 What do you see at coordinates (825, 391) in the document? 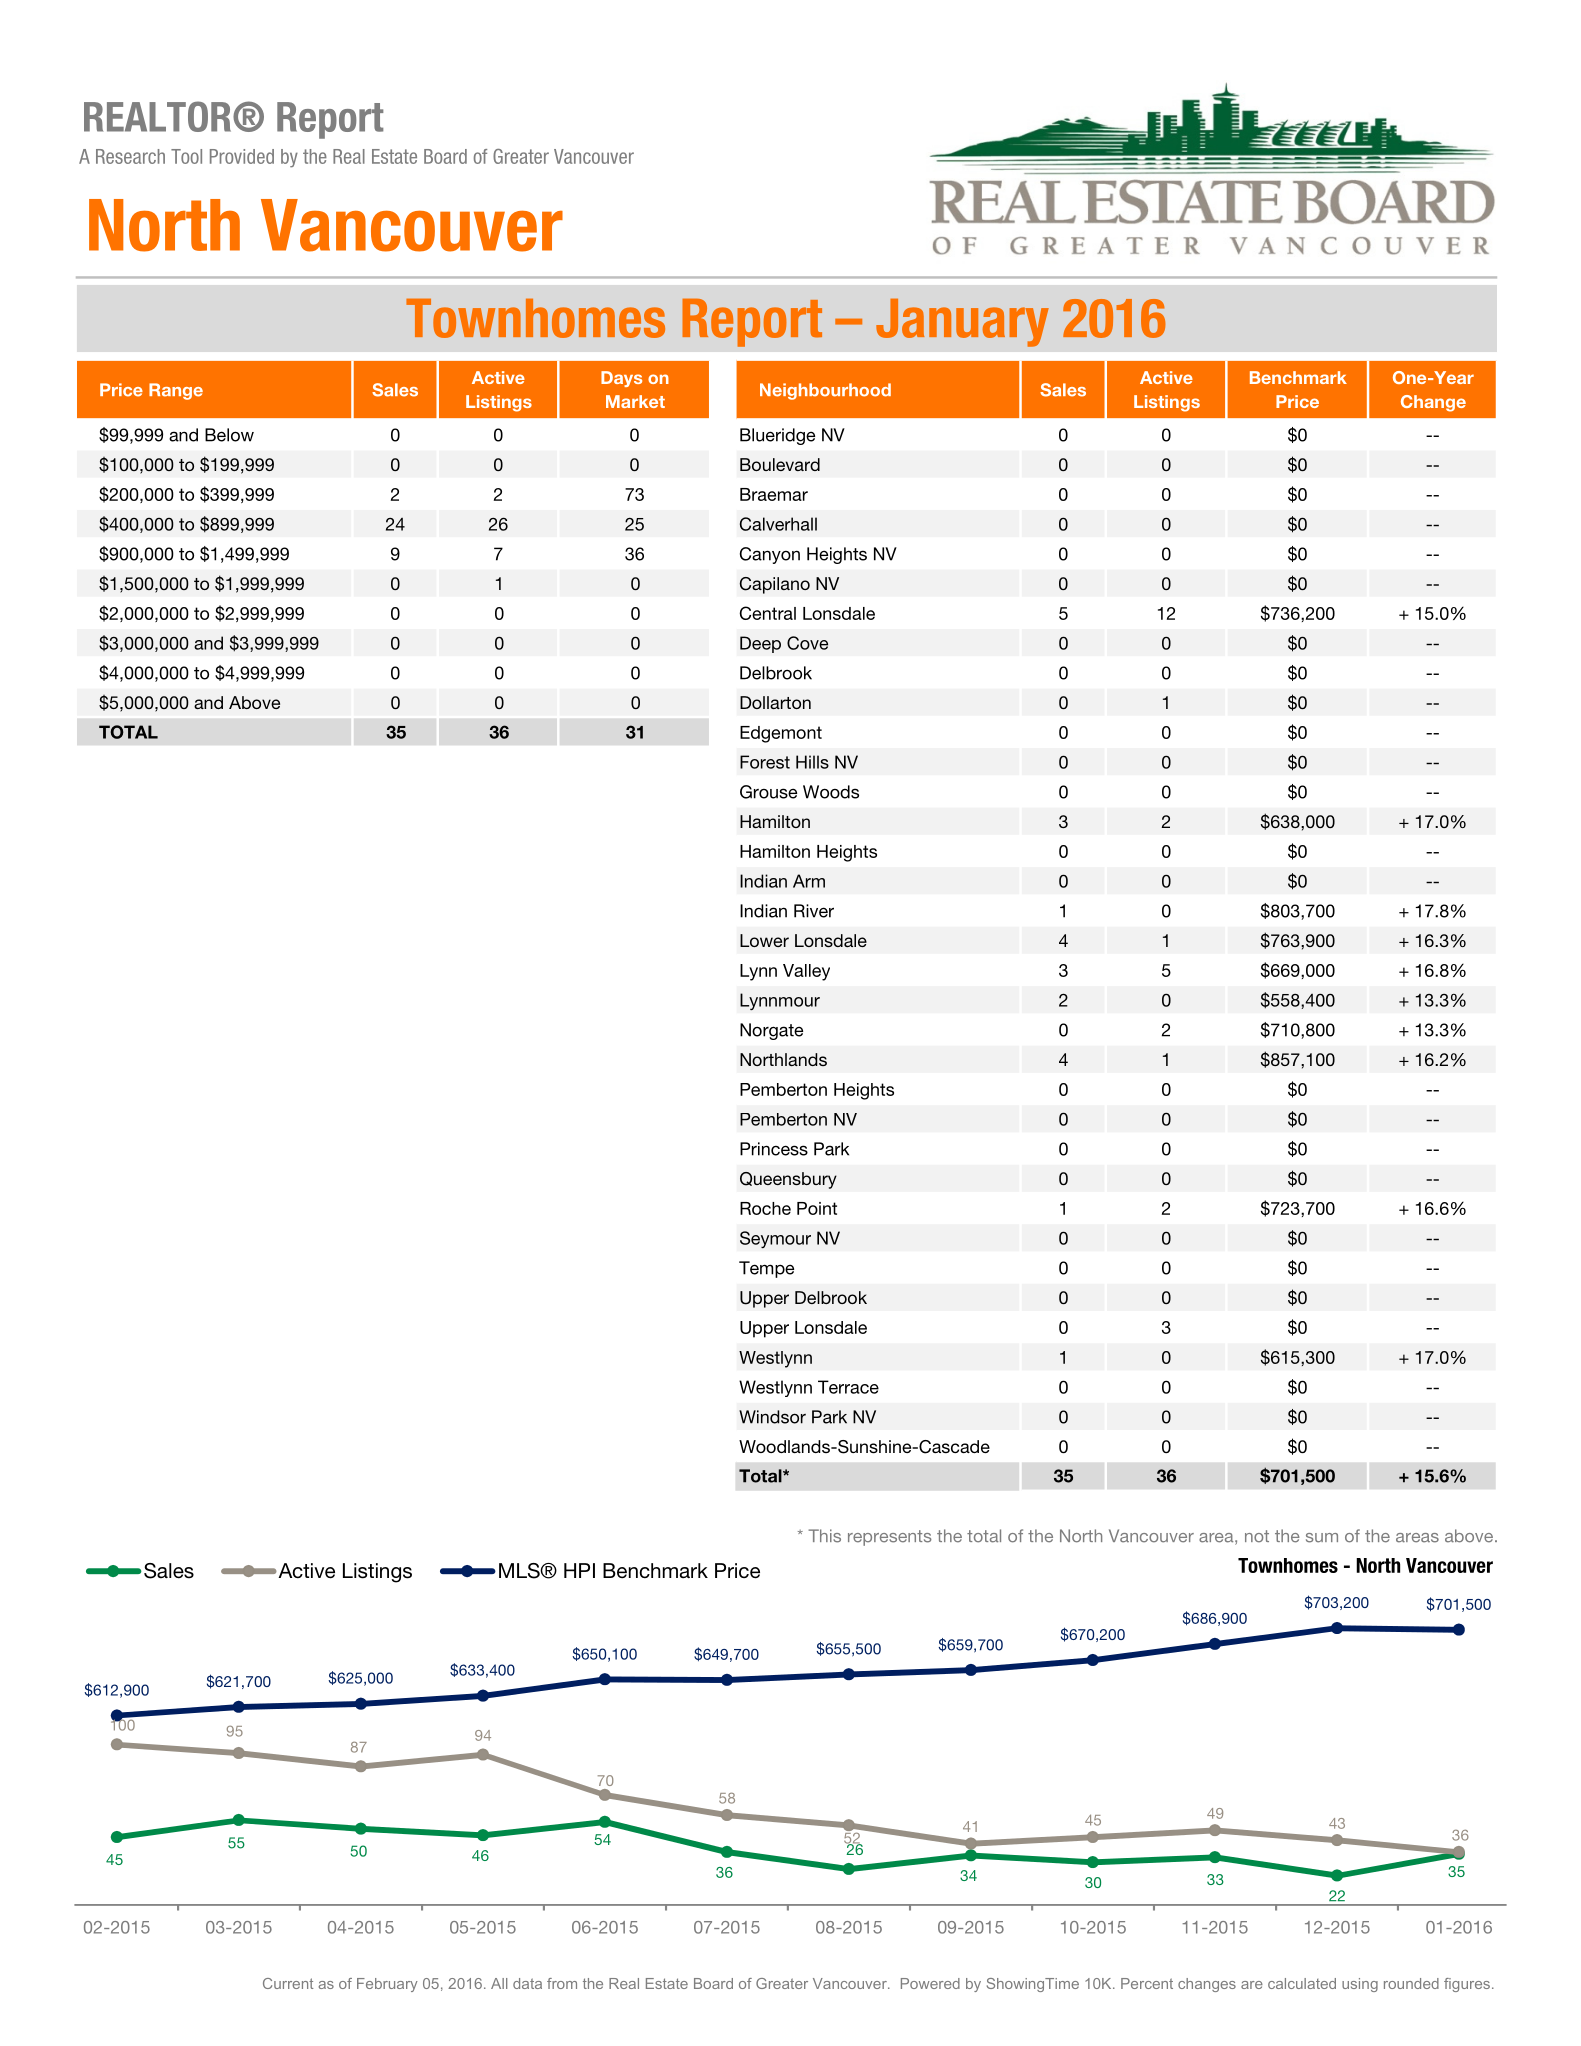
I see `Neighbourhood` at bounding box center [825, 391].
